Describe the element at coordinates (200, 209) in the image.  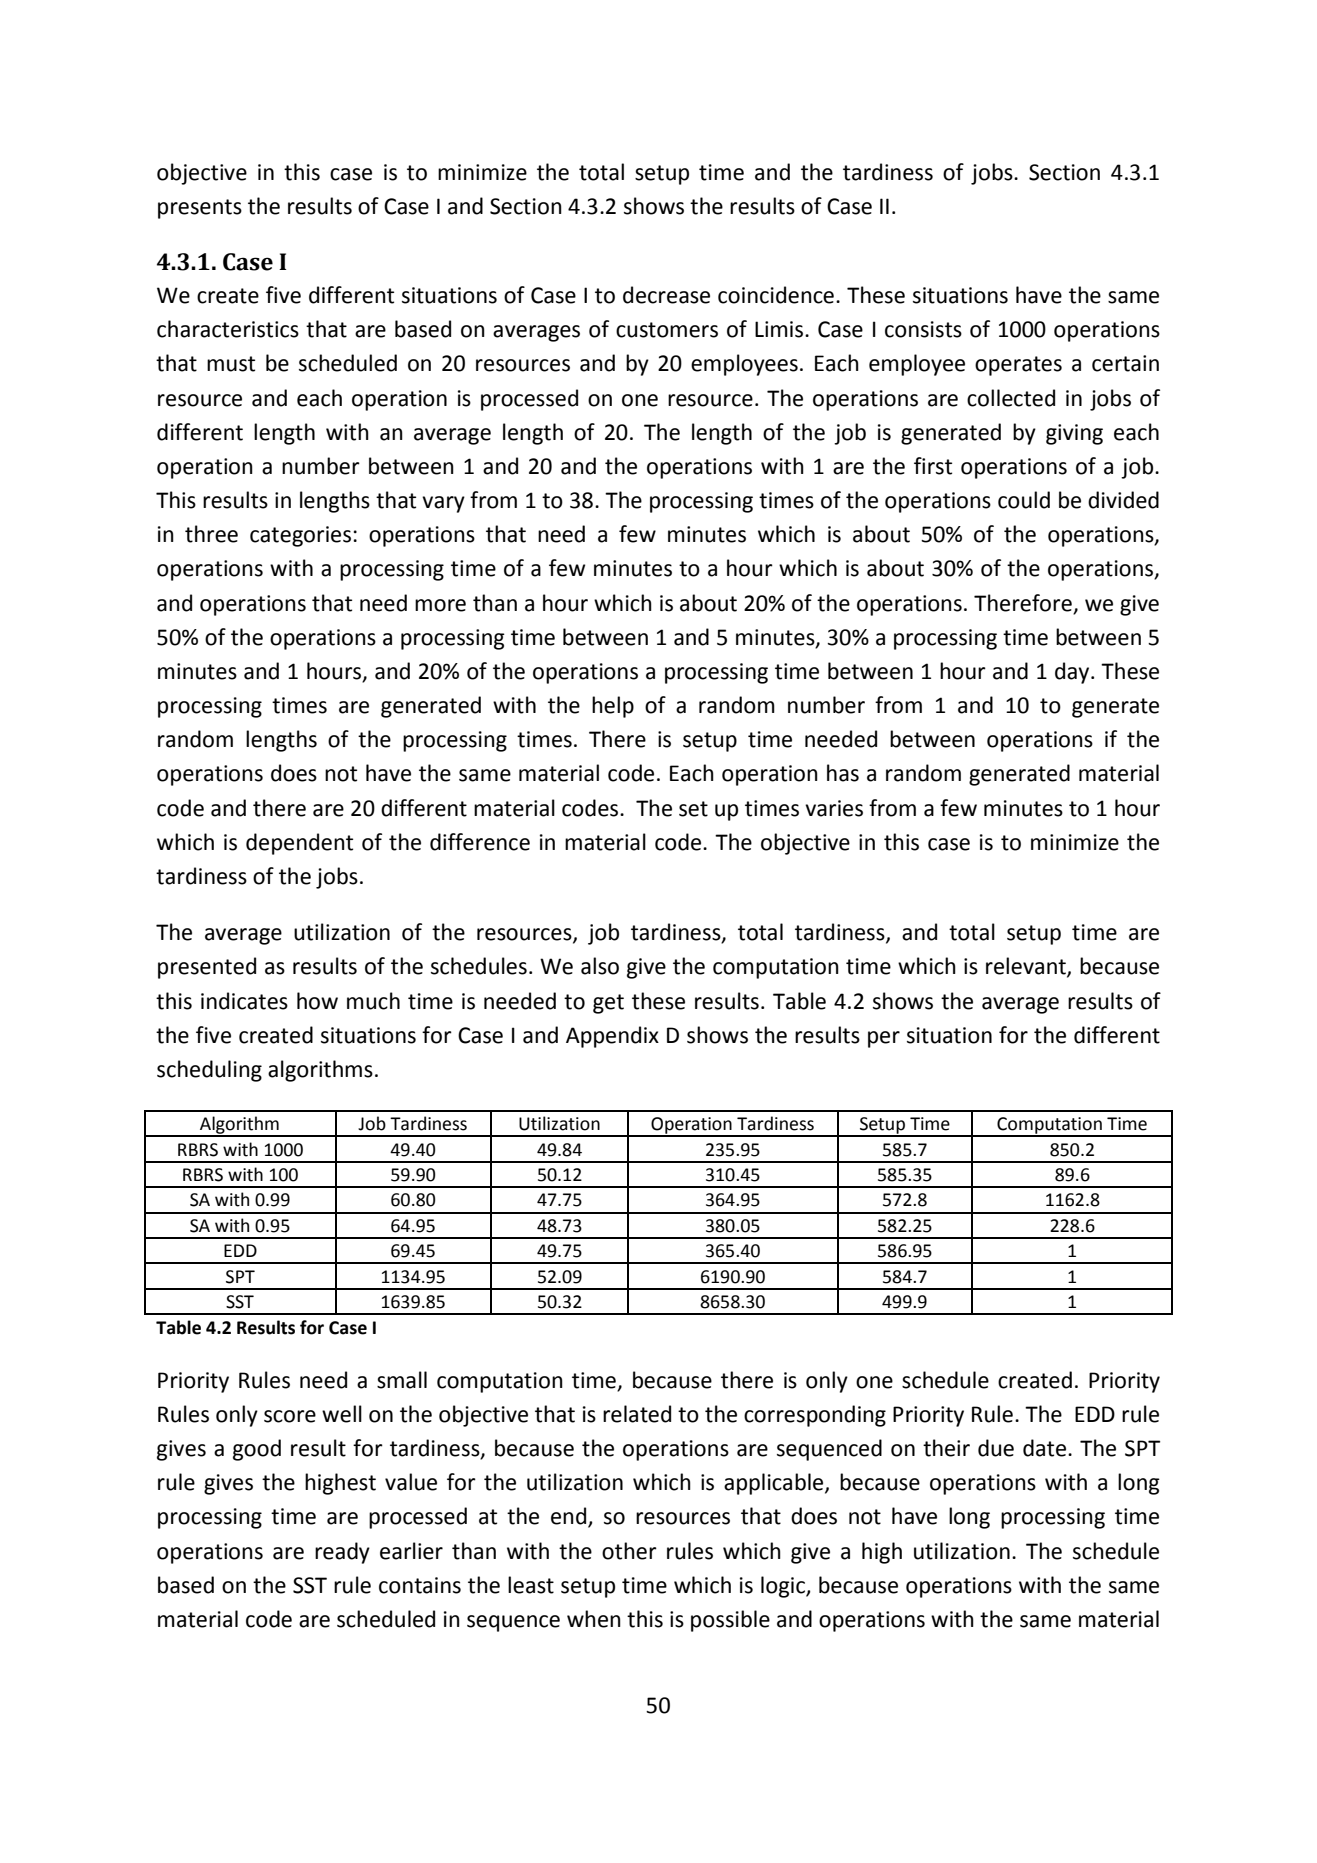
I see `presents` at that location.
